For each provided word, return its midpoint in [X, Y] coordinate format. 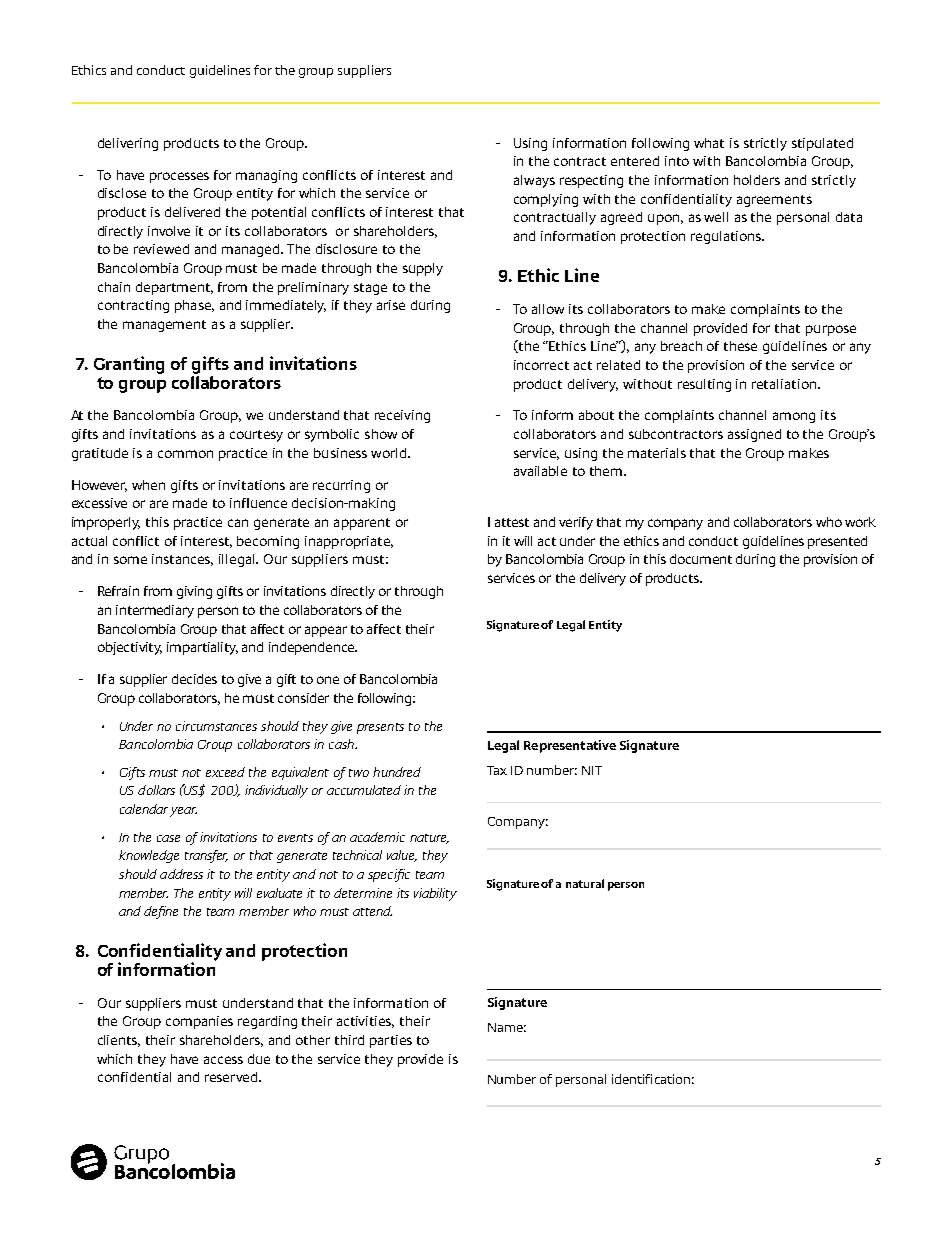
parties [391, 1041]
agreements [774, 201]
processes [179, 177]
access [223, 1060]
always [534, 181]
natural [585, 883]
